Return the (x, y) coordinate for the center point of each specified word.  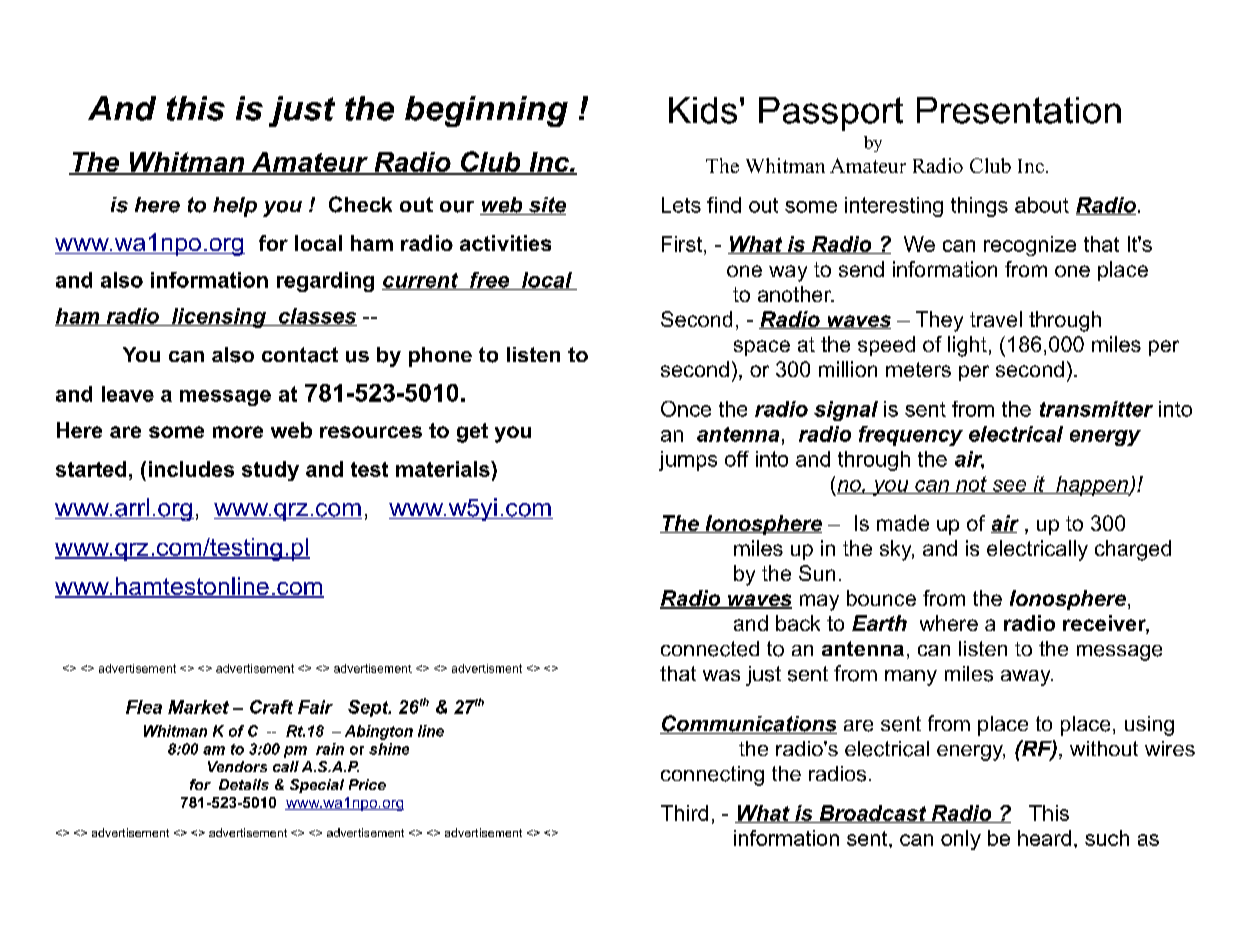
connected (710, 649)
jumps (688, 461)
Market (198, 707)
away (1027, 678)
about (1042, 205)
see (1009, 487)
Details (244, 784)
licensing (219, 318)
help (235, 207)
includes (191, 469)
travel (996, 319)
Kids (703, 110)
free (489, 281)
